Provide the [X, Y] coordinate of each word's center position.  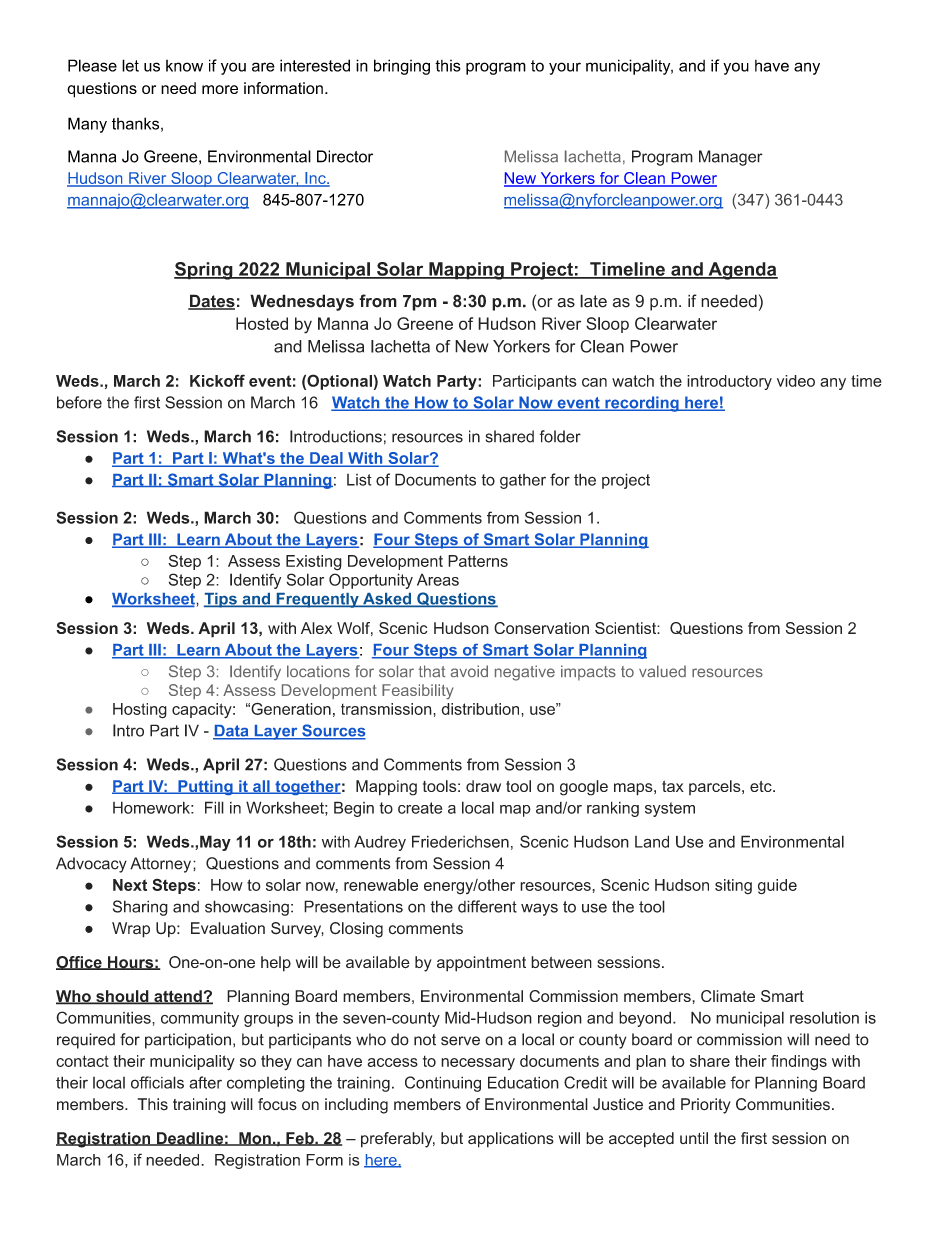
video [796, 381]
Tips [221, 600]
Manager [731, 158]
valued [662, 671]
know [184, 66]
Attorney [162, 865]
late [593, 301]
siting [733, 887]
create [420, 808]
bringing [402, 67]
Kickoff [217, 380]
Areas [438, 580]
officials [157, 1082]
